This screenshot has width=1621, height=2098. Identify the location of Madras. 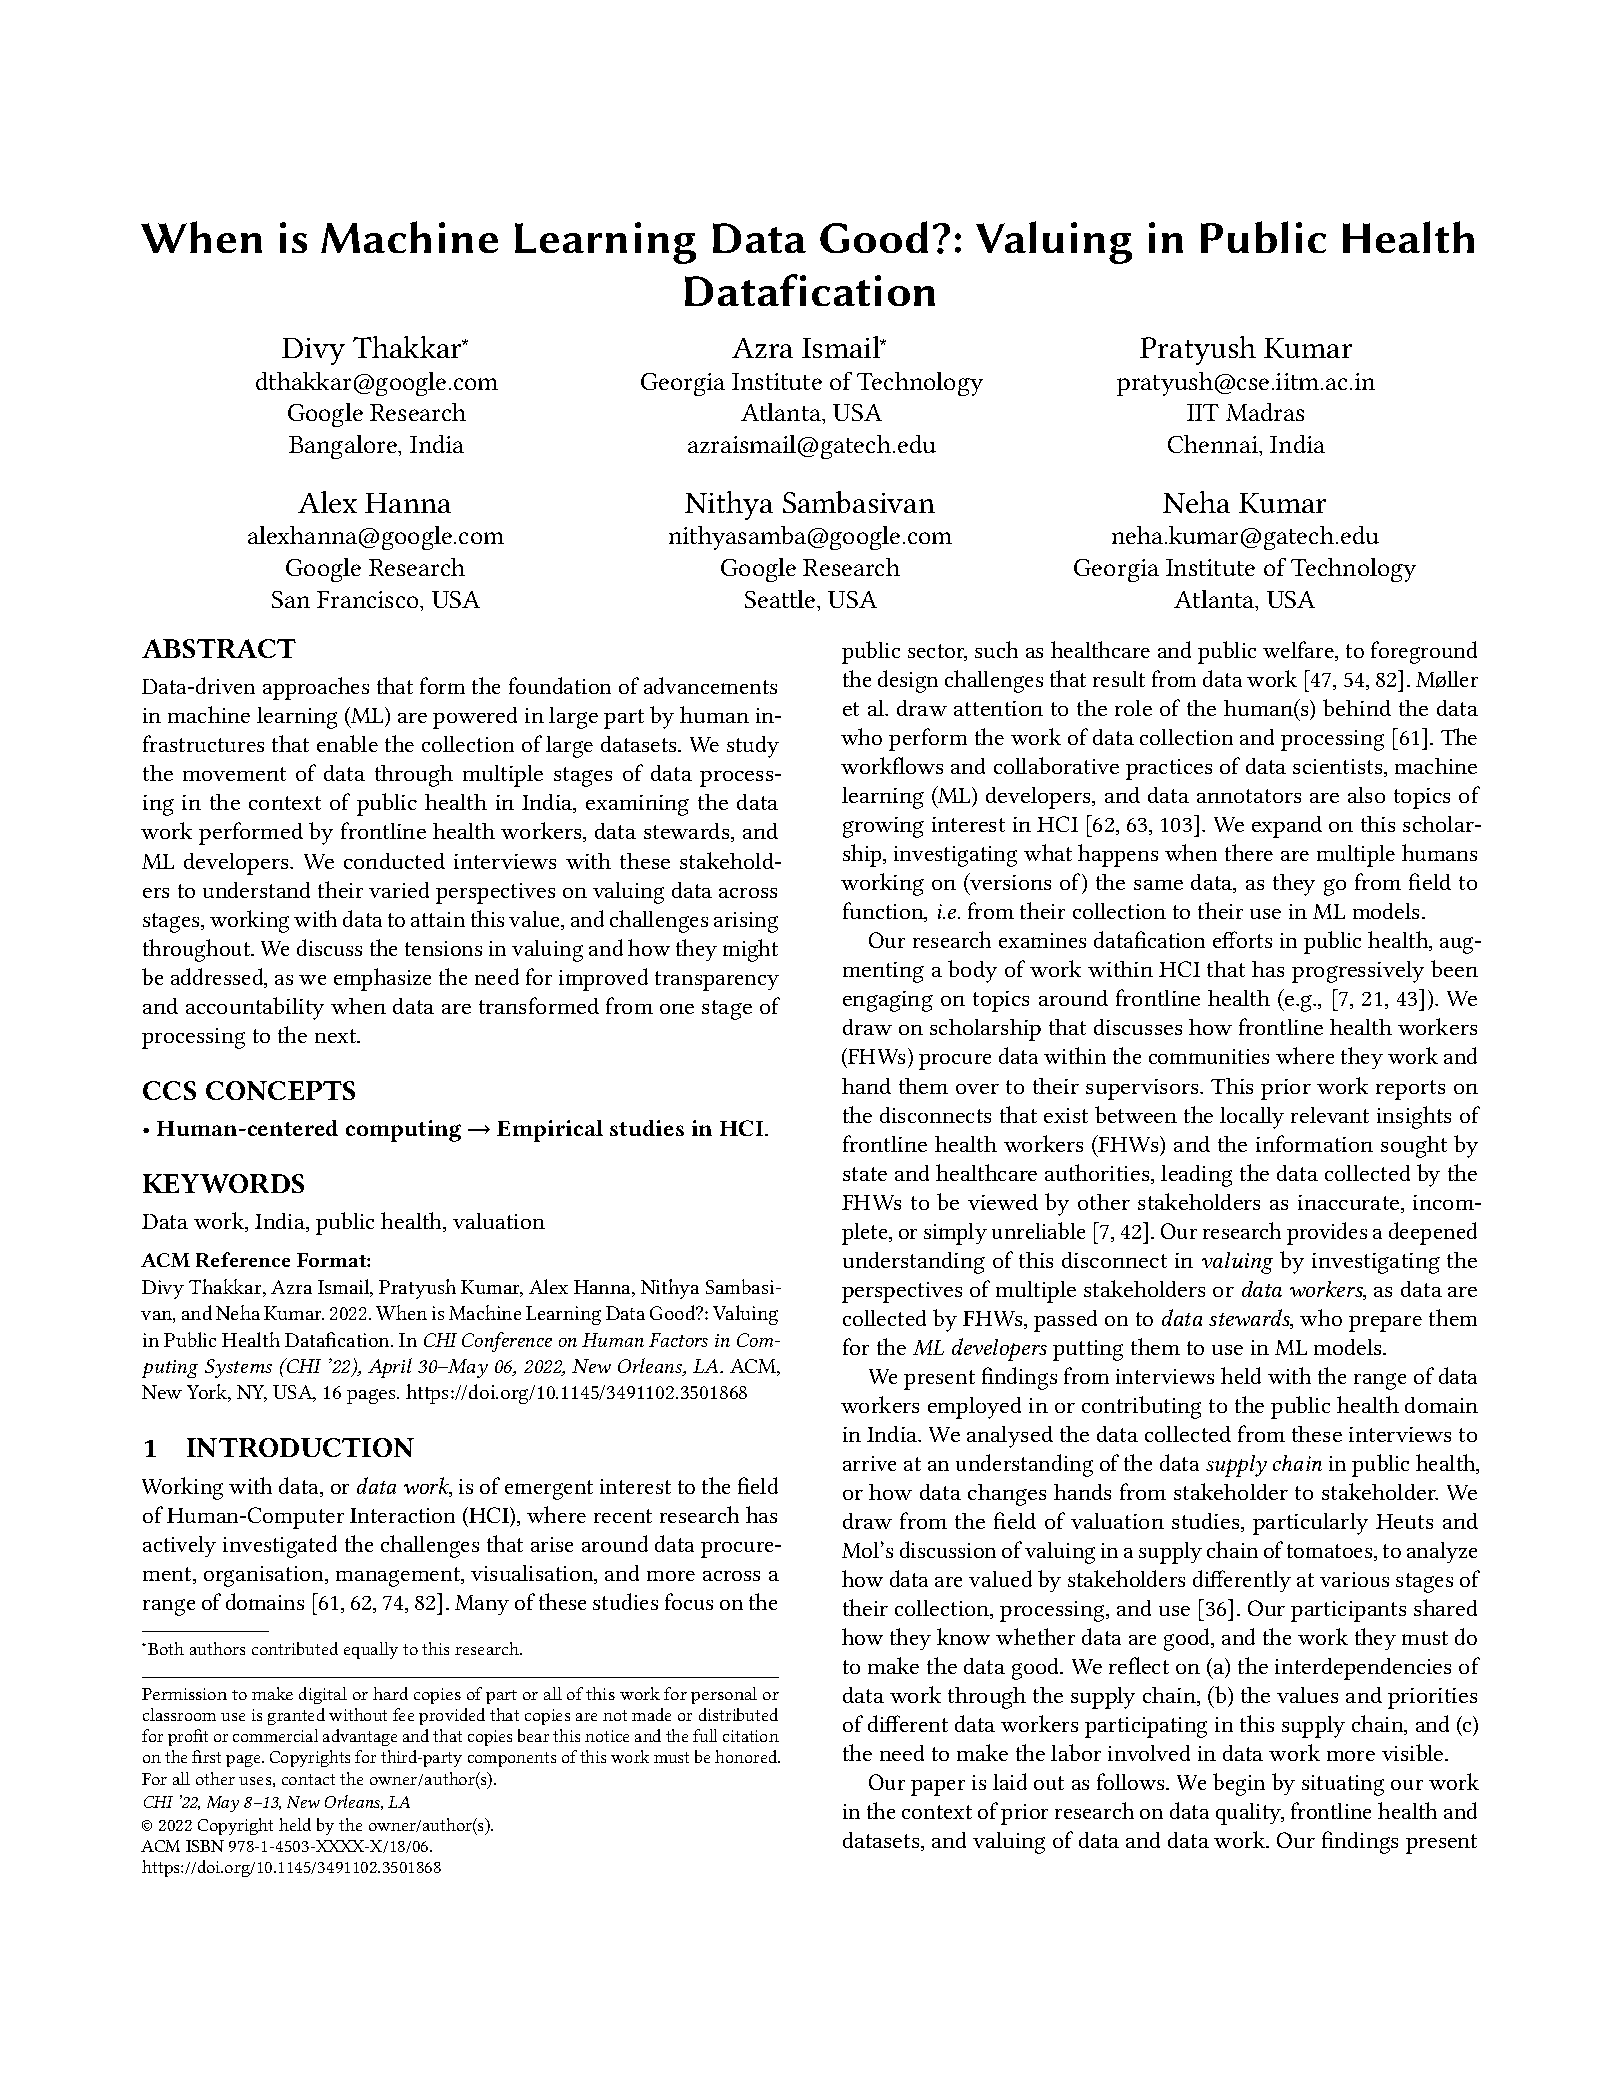
(1265, 412).
